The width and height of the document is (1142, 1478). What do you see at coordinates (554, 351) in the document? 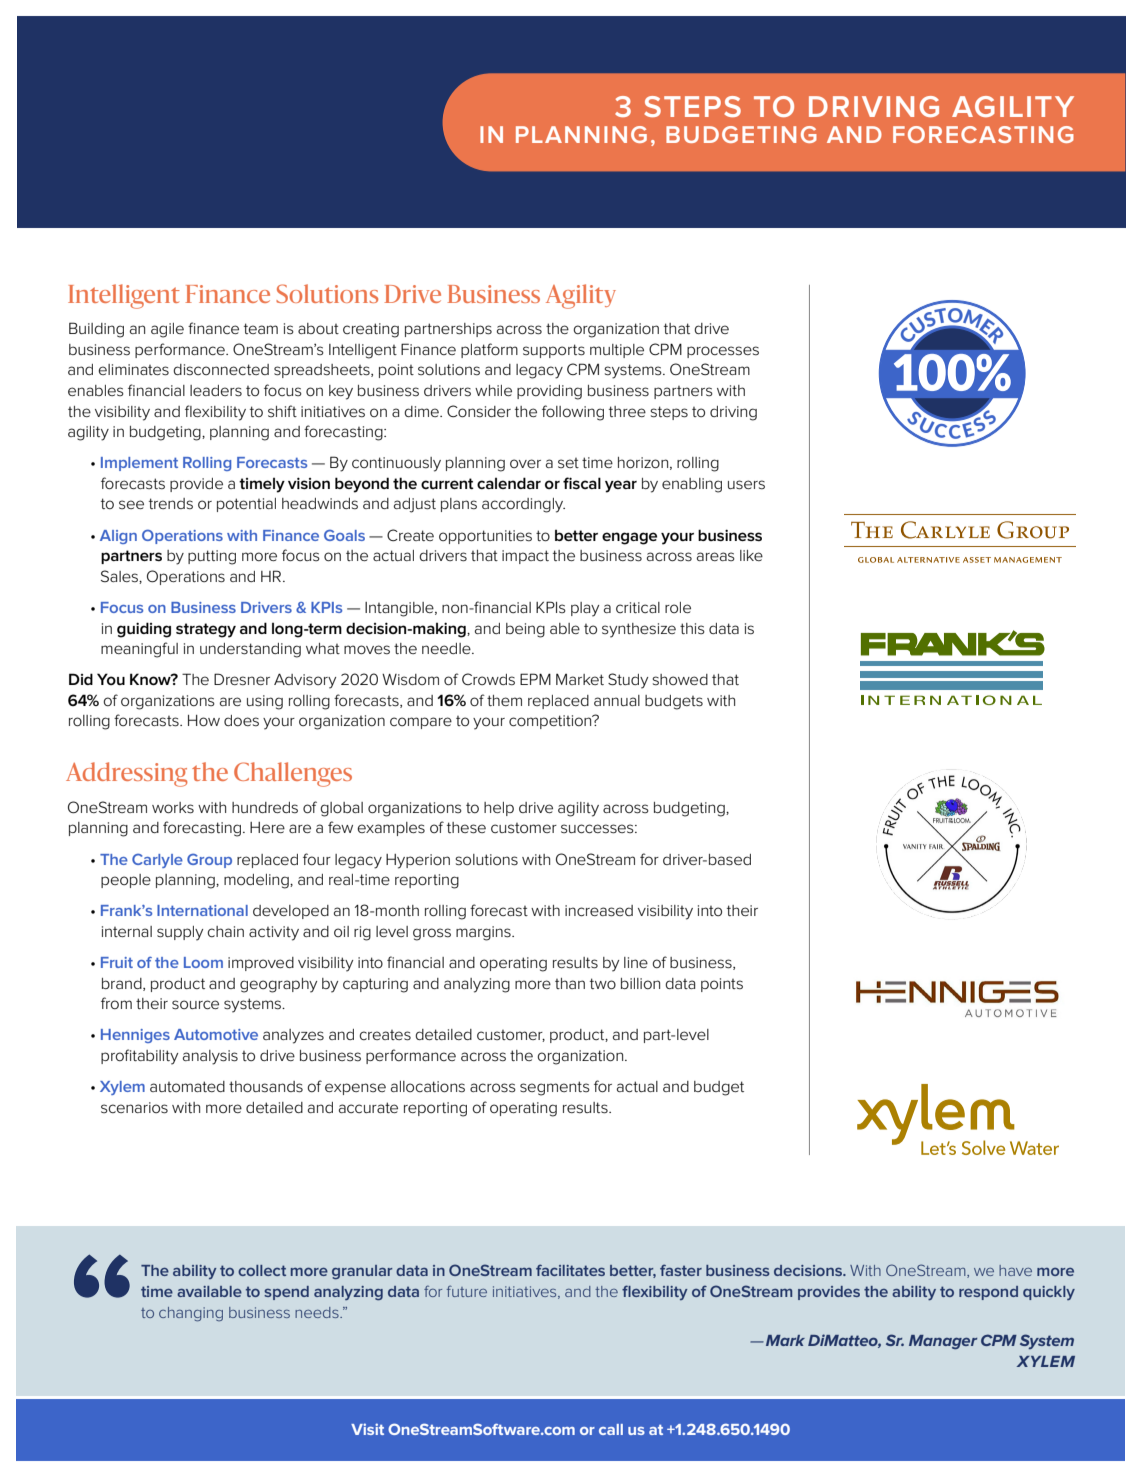
I see `supports` at bounding box center [554, 351].
